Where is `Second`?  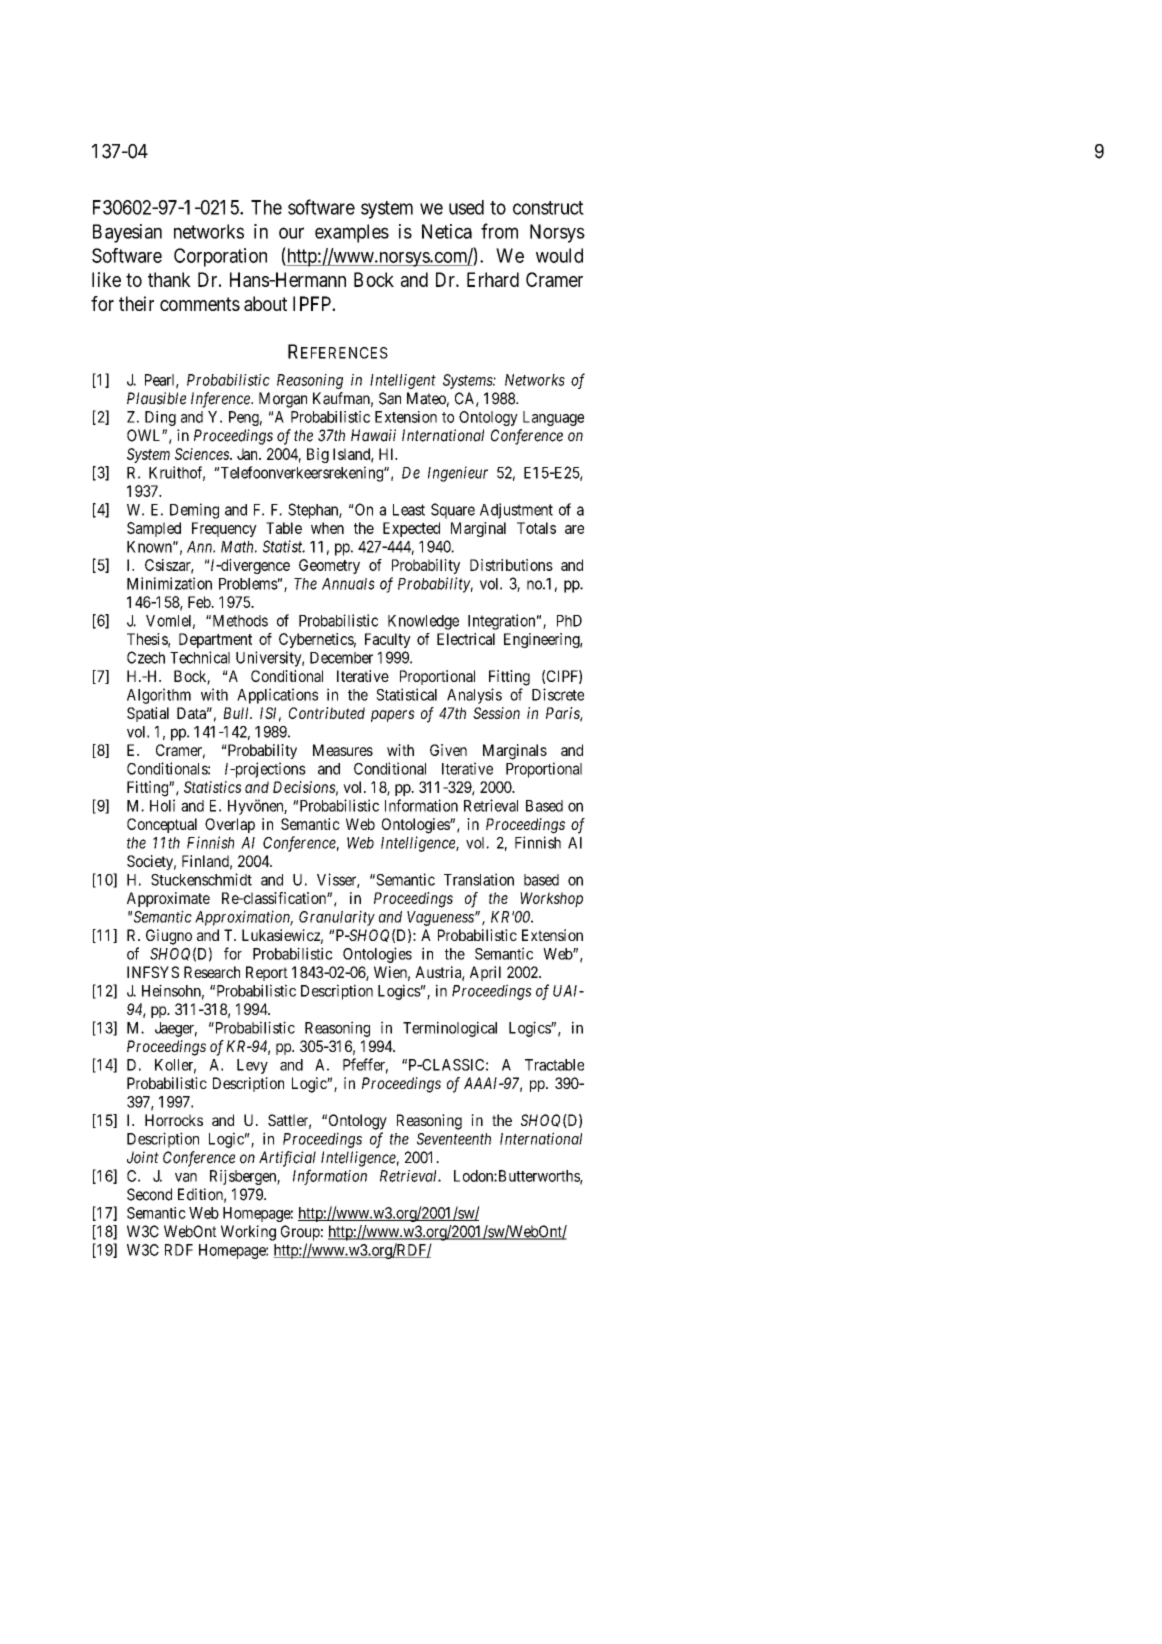 Second is located at coordinates (149, 1194).
